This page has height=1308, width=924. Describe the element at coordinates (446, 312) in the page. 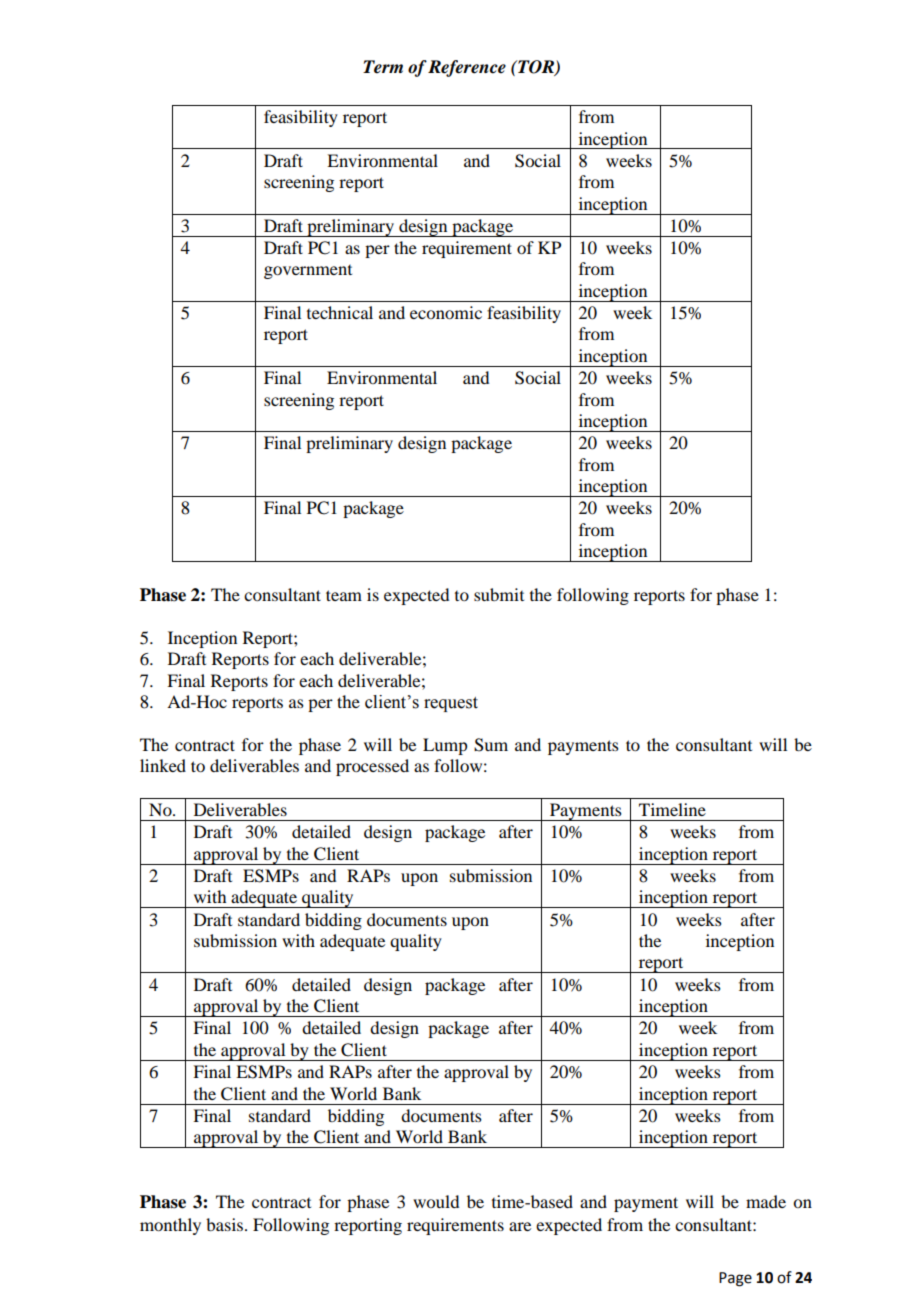

I see `economic` at that location.
